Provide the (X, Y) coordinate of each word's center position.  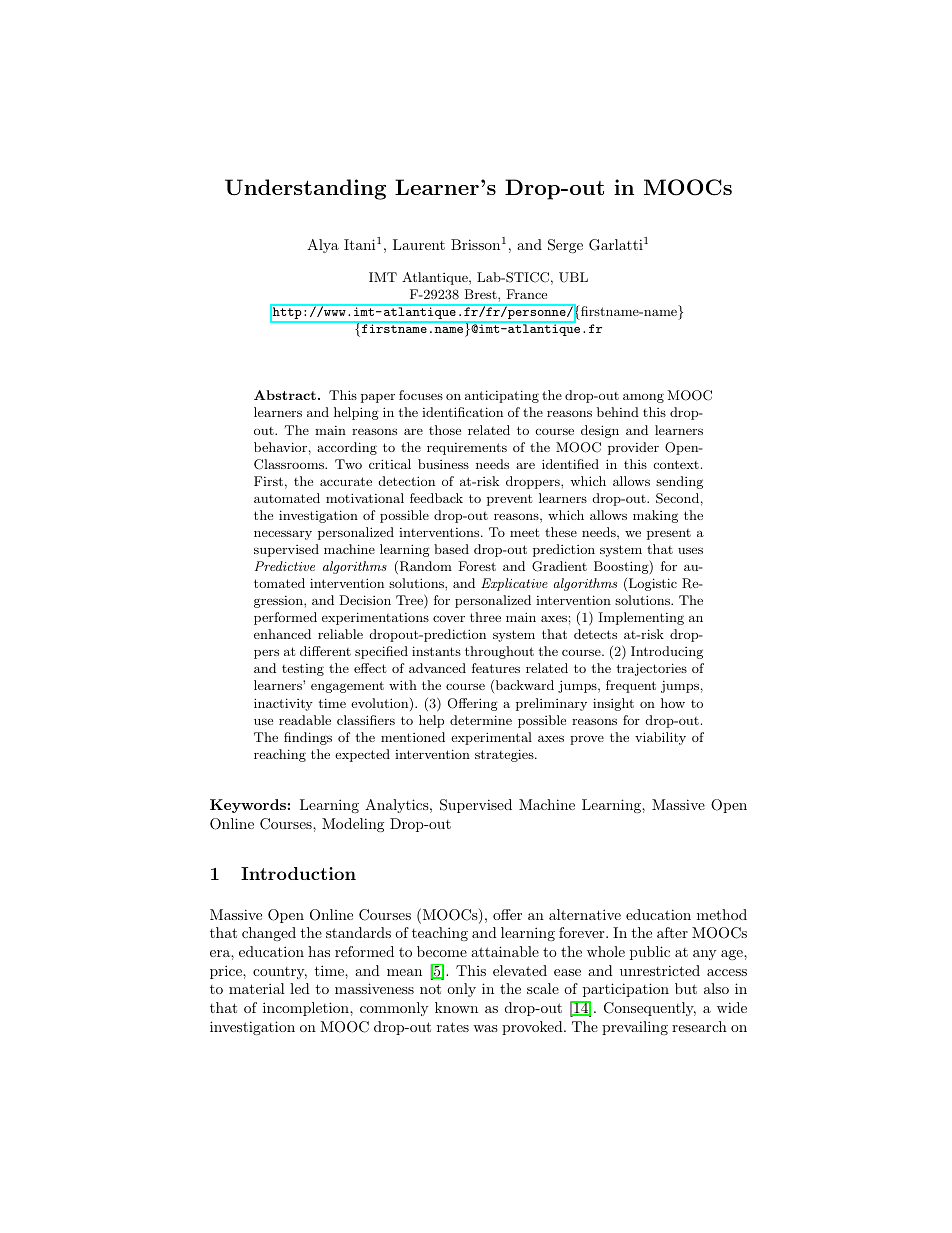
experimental (491, 738)
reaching (280, 755)
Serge (565, 246)
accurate (346, 481)
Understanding (305, 189)
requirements (467, 449)
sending (679, 482)
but (686, 988)
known (456, 1007)
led (300, 988)
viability (660, 738)
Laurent (419, 244)
